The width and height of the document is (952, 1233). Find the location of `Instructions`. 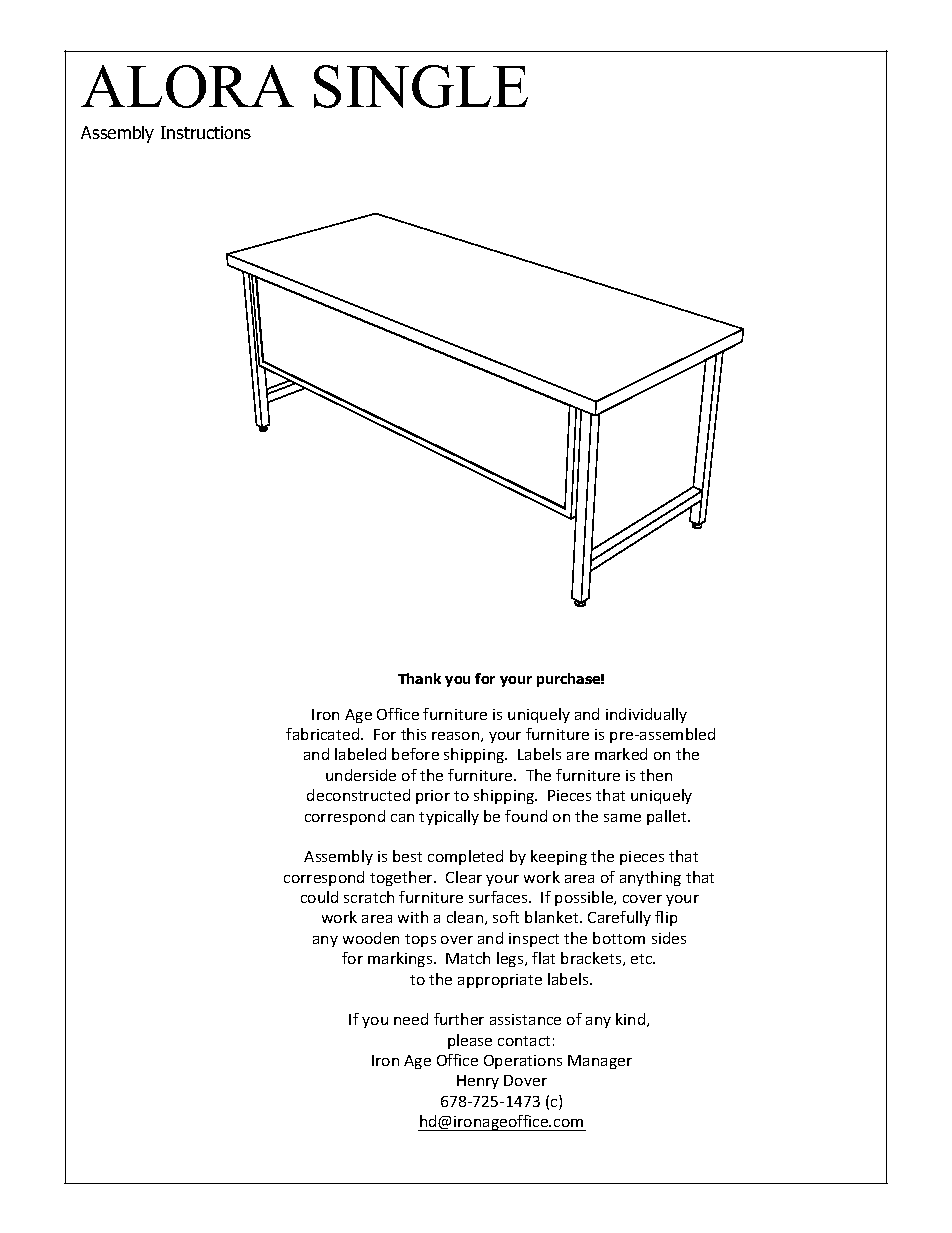

Instructions is located at coordinates (206, 132).
